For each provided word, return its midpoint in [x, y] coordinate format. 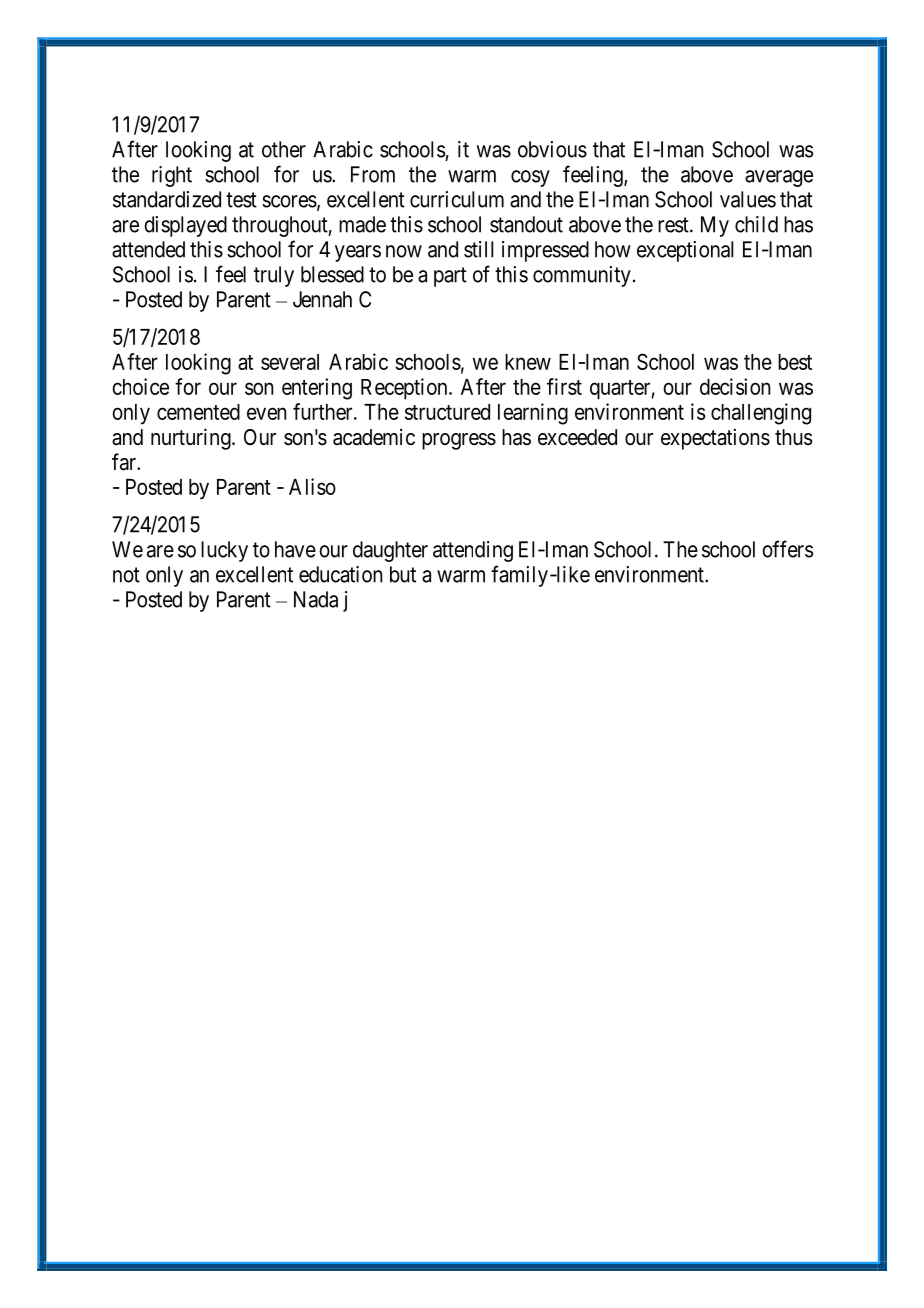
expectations [715, 439]
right [172, 176]
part [450, 277]
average [779, 178]
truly [274, 276]
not [126, 575]
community [582, 276]
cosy [530, 178]
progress [459, 441]
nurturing [192, 439]
